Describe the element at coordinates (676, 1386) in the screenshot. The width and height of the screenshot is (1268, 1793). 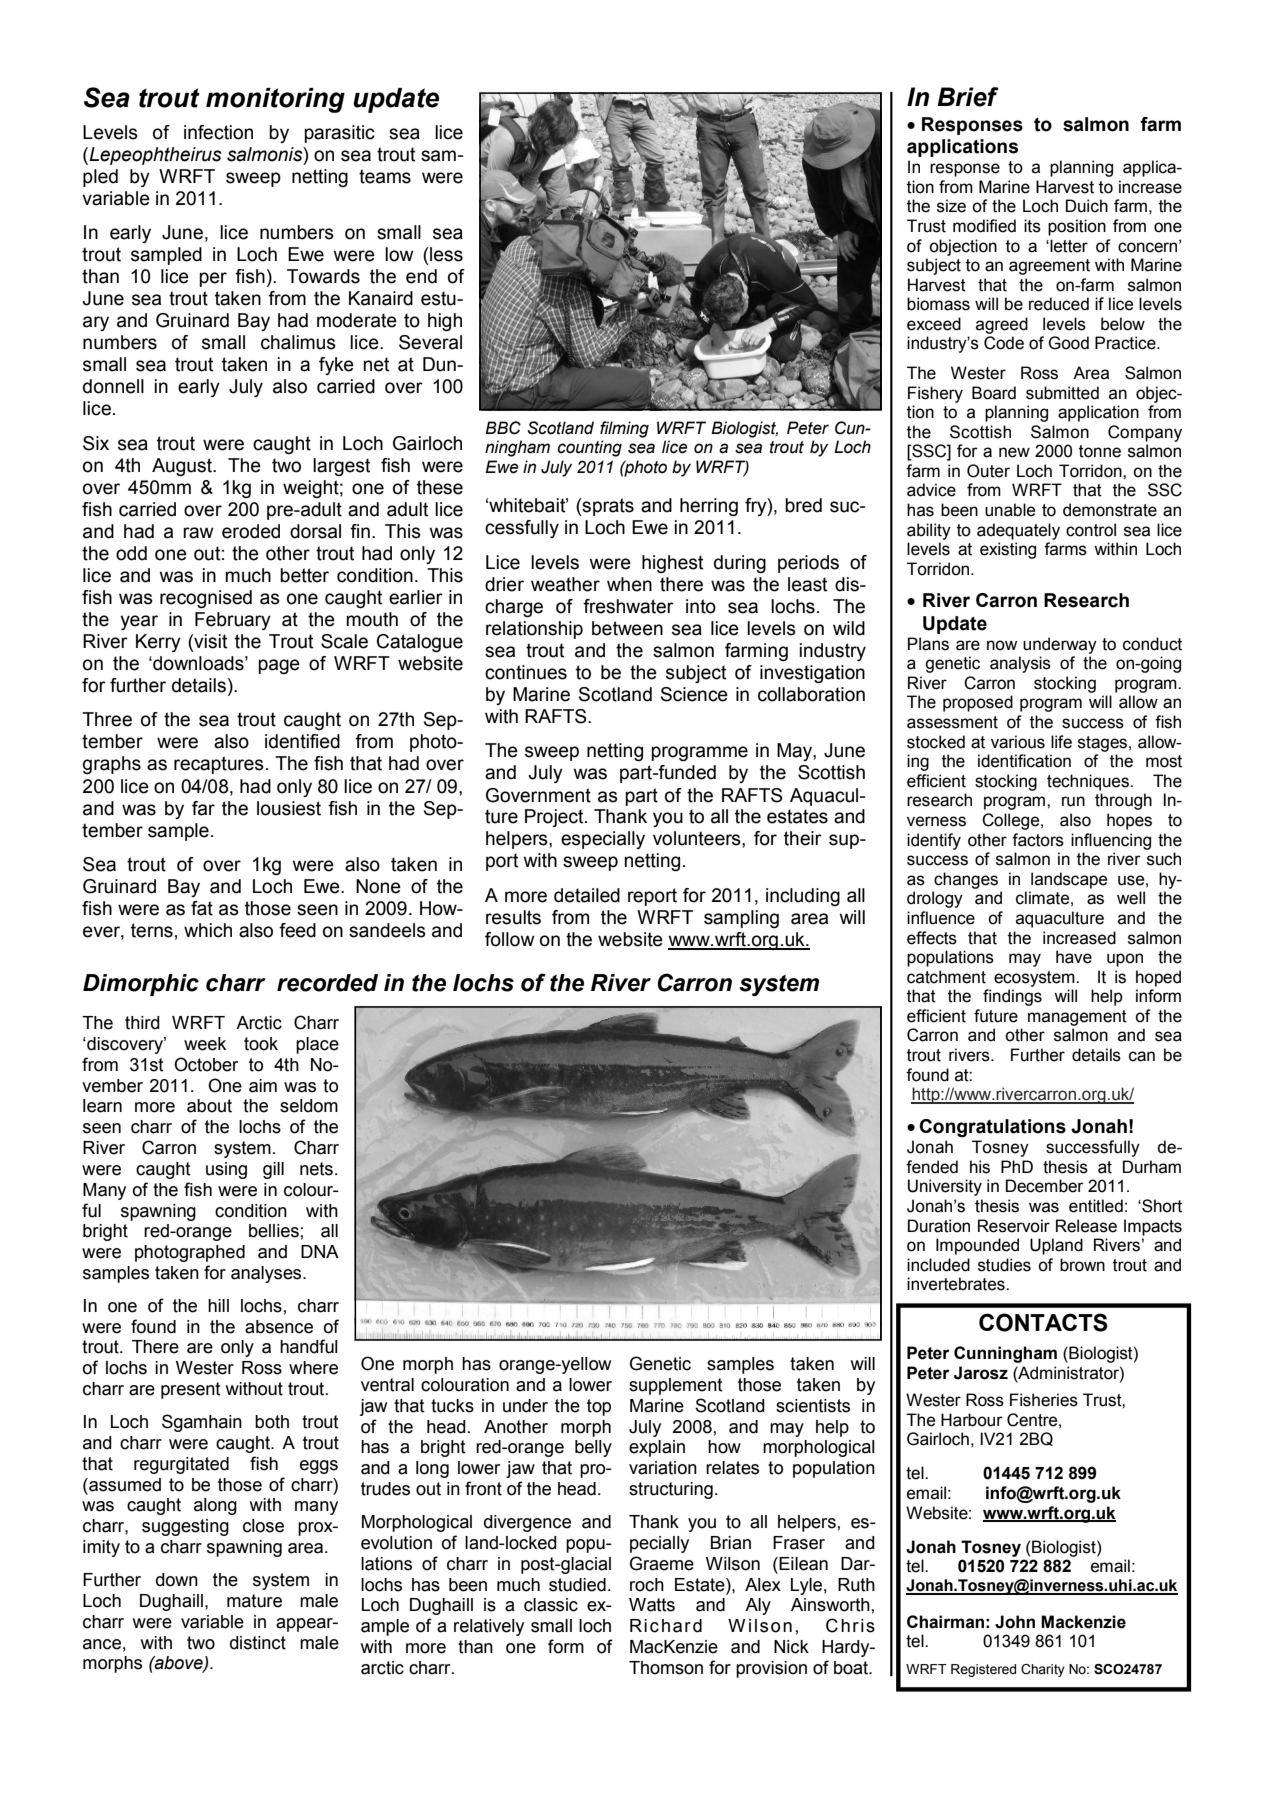
I see `supplement` at that location.
